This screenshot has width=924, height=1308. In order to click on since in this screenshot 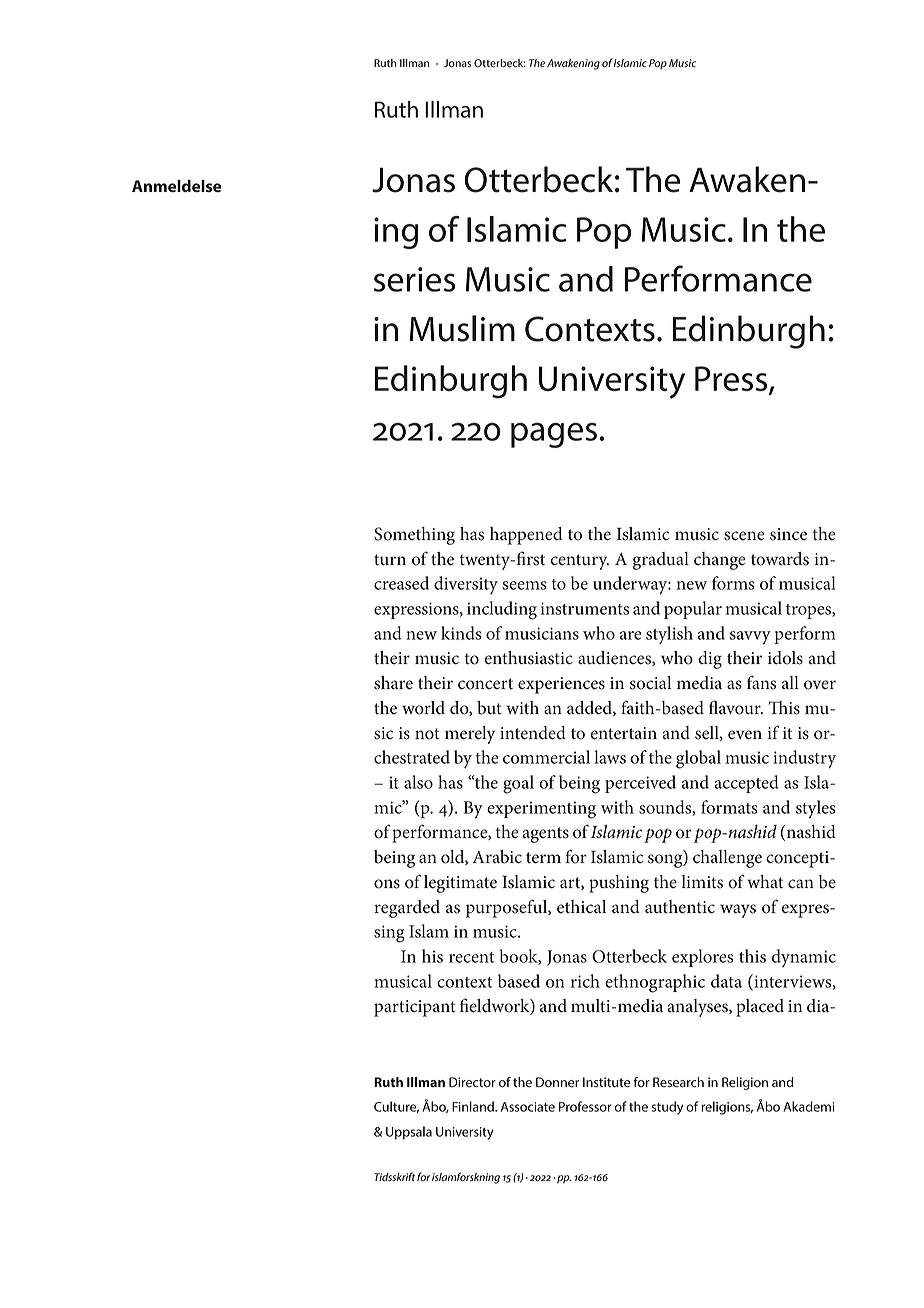, I will do `click(788, 534)`.
